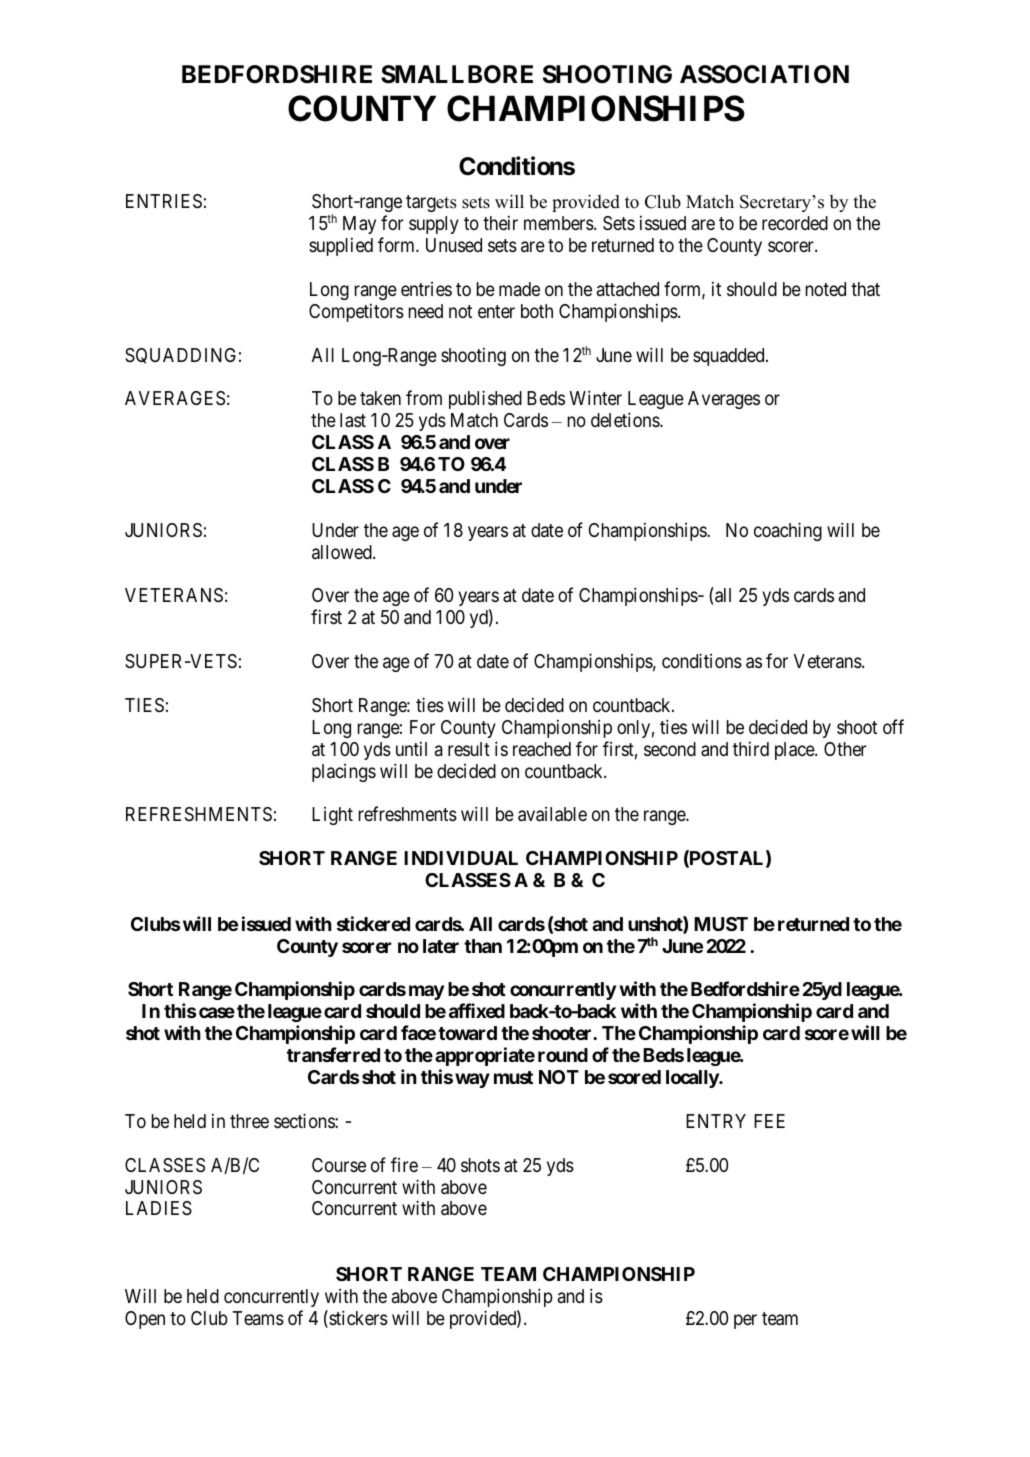 The image size is (1030, 1457). What do you see at coordinates (341, 246) in the page?
I see `supplied` at bounding box center [341, 246].
